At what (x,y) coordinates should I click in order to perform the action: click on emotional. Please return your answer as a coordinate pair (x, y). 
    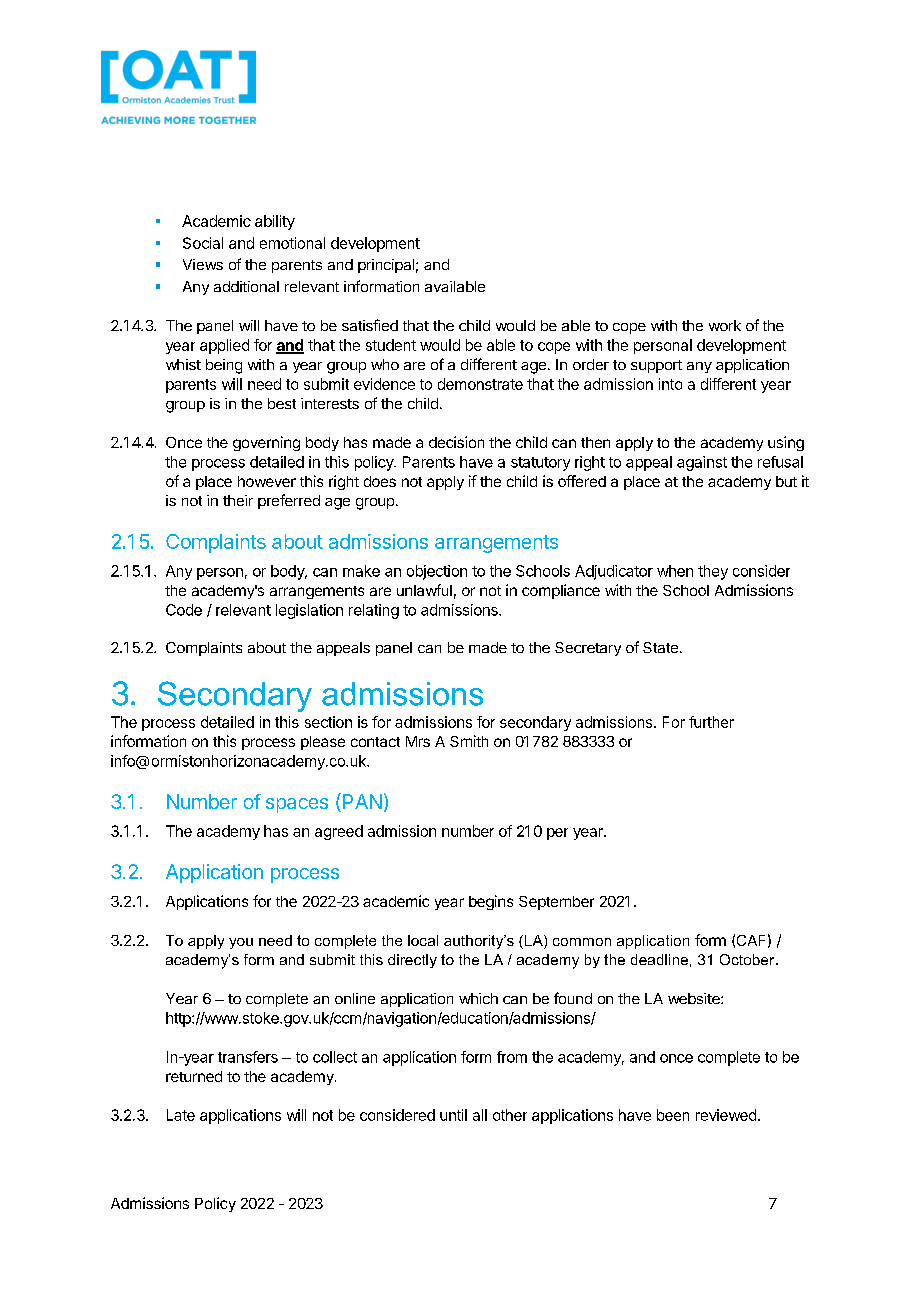
    Looking at the image, I should click on (292, 243).
